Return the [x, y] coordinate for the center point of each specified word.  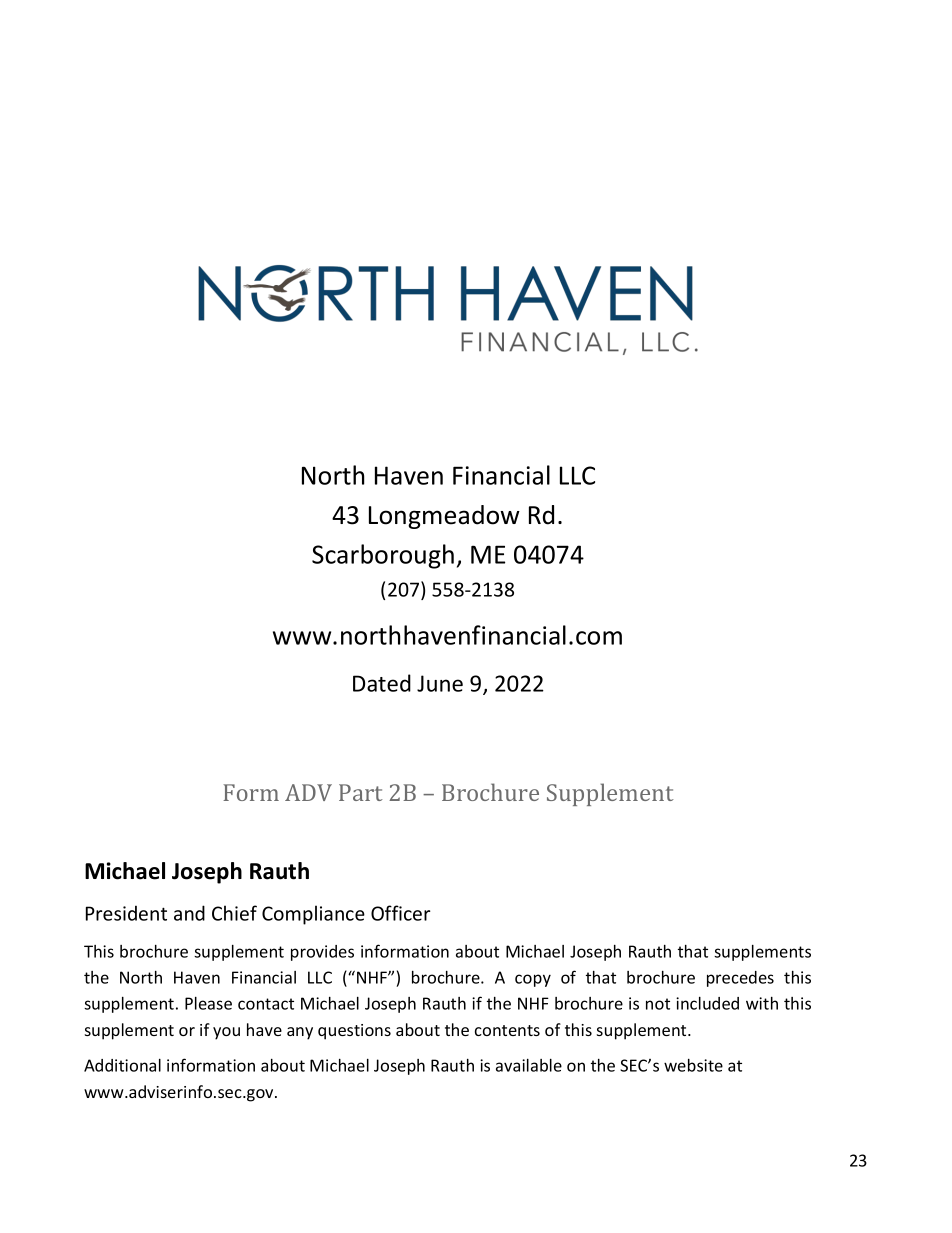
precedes [740, 979]
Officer [401, 913]
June [440, 683]
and [189, 913]
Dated [382, 683]
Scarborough [383, 556]
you [226, 1033]
